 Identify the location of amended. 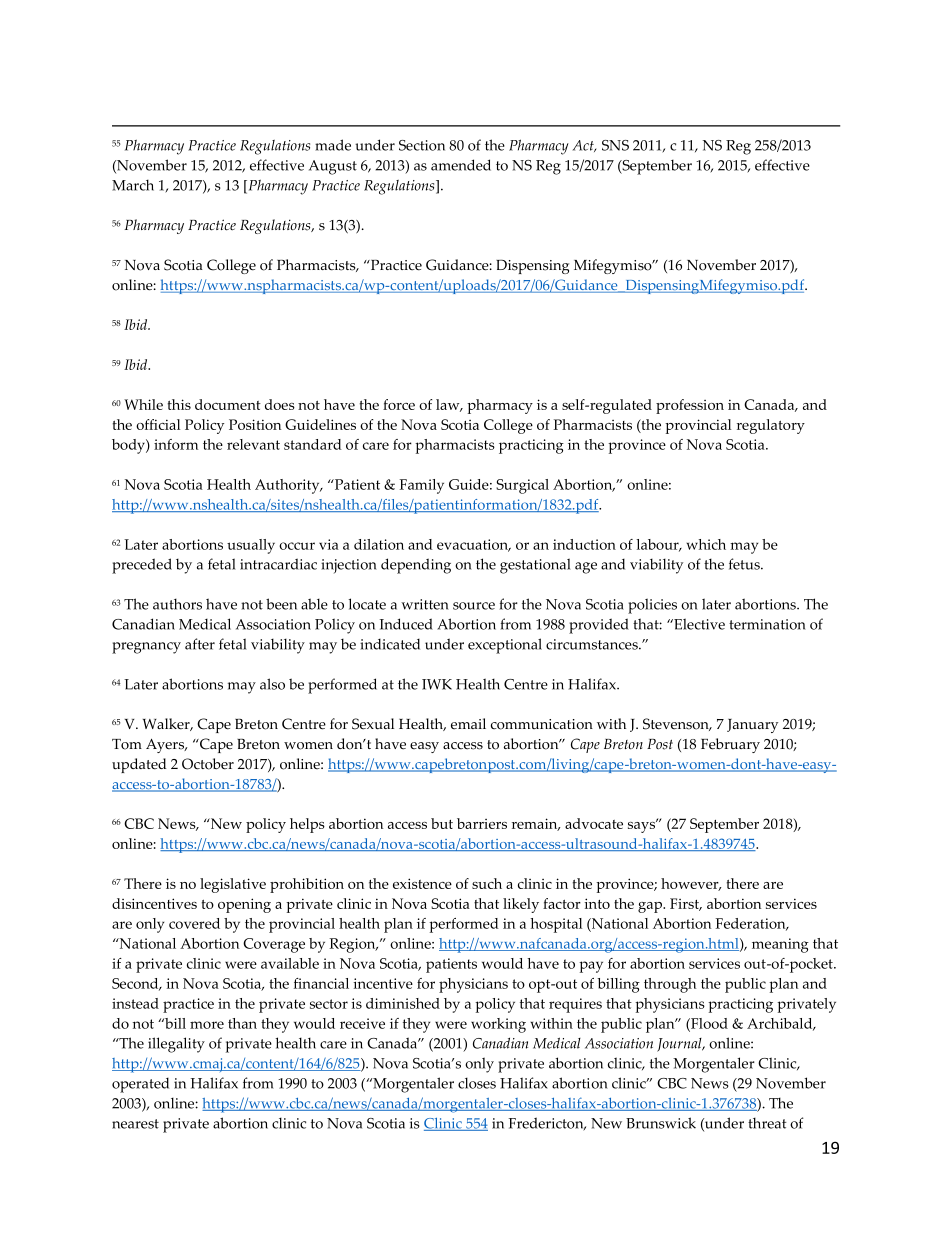
(461, 165).
